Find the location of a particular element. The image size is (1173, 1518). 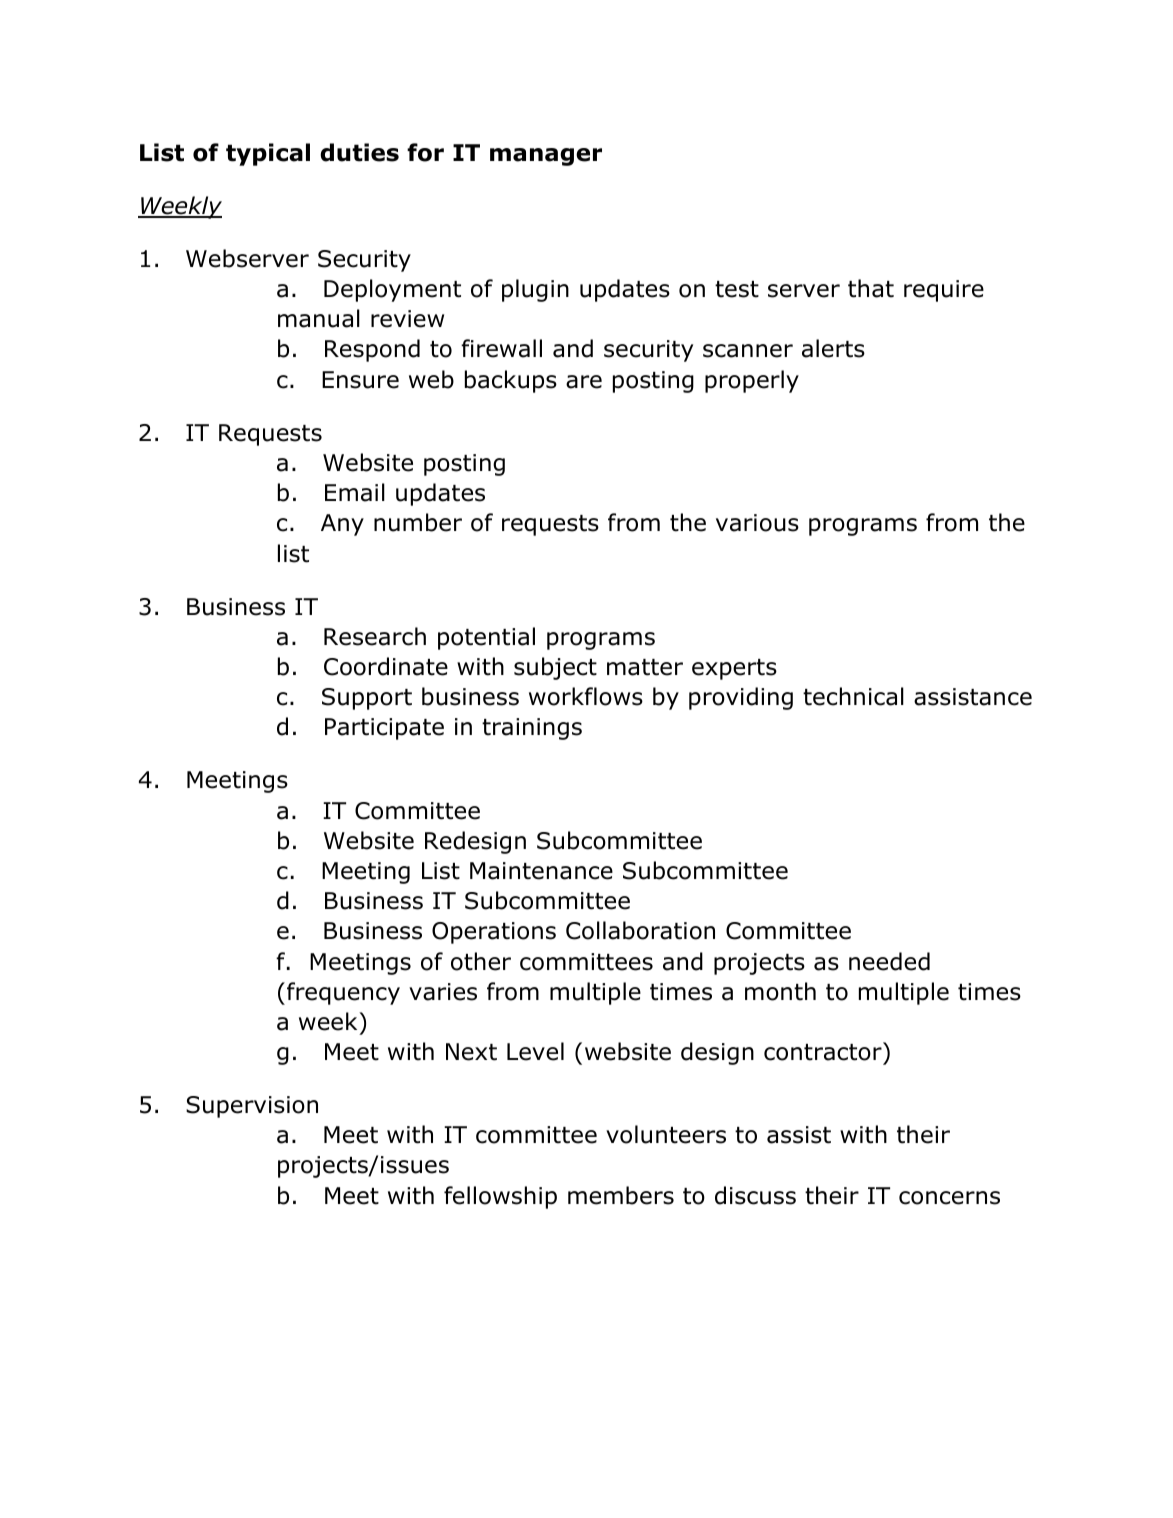

manager is located at coordinates (546, 157).
